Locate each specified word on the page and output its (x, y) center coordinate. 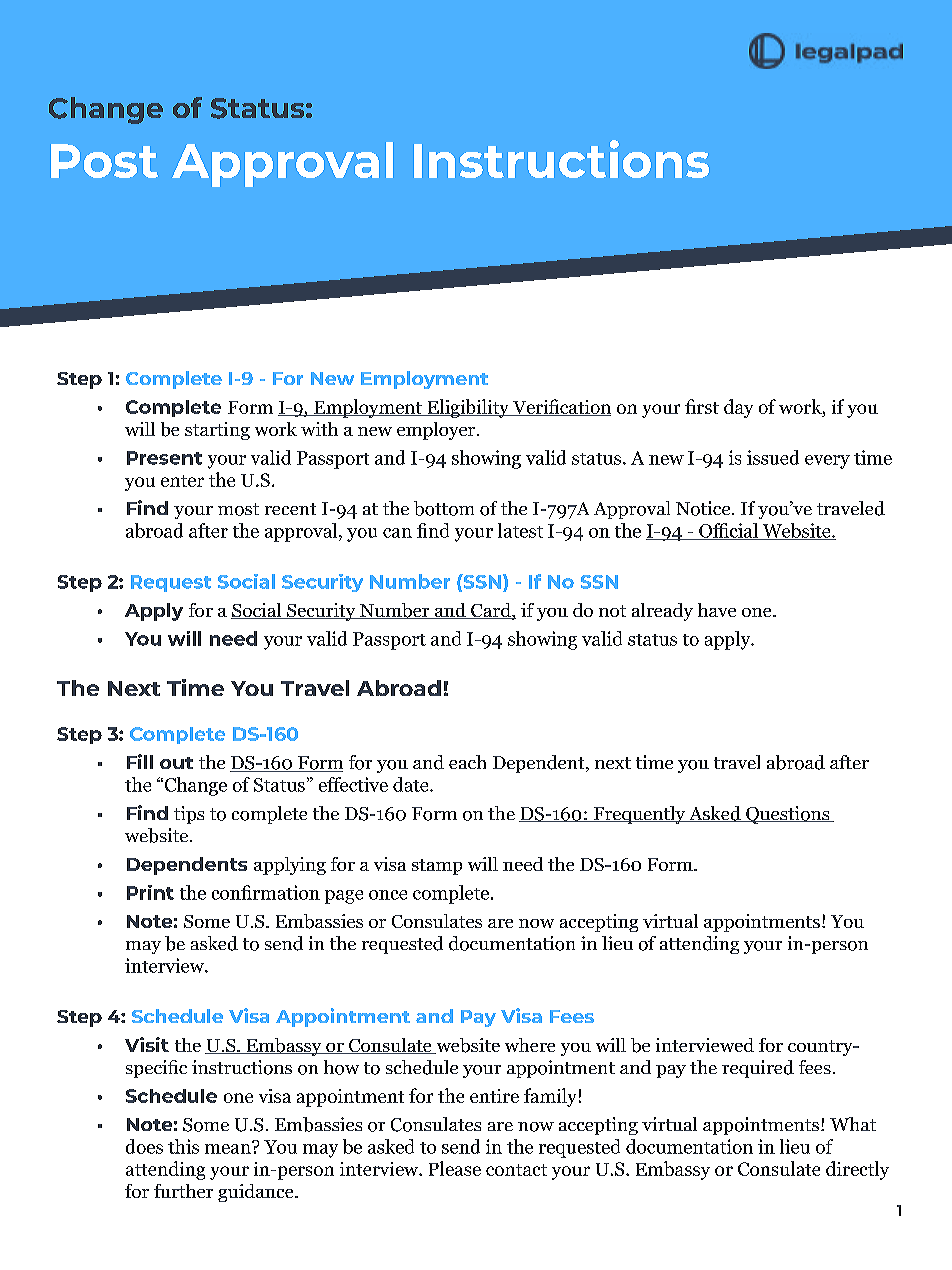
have (717, 610)
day (738, 408)
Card (491, 611)
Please (455, 1168)
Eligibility (468, 408)
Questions (788, 815)
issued (773, 457)
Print (150, 892)
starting (217, 431)
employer (437, 431)
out (176, 763)
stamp (437, 867)
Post (104, 161)
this (183, 1146)
